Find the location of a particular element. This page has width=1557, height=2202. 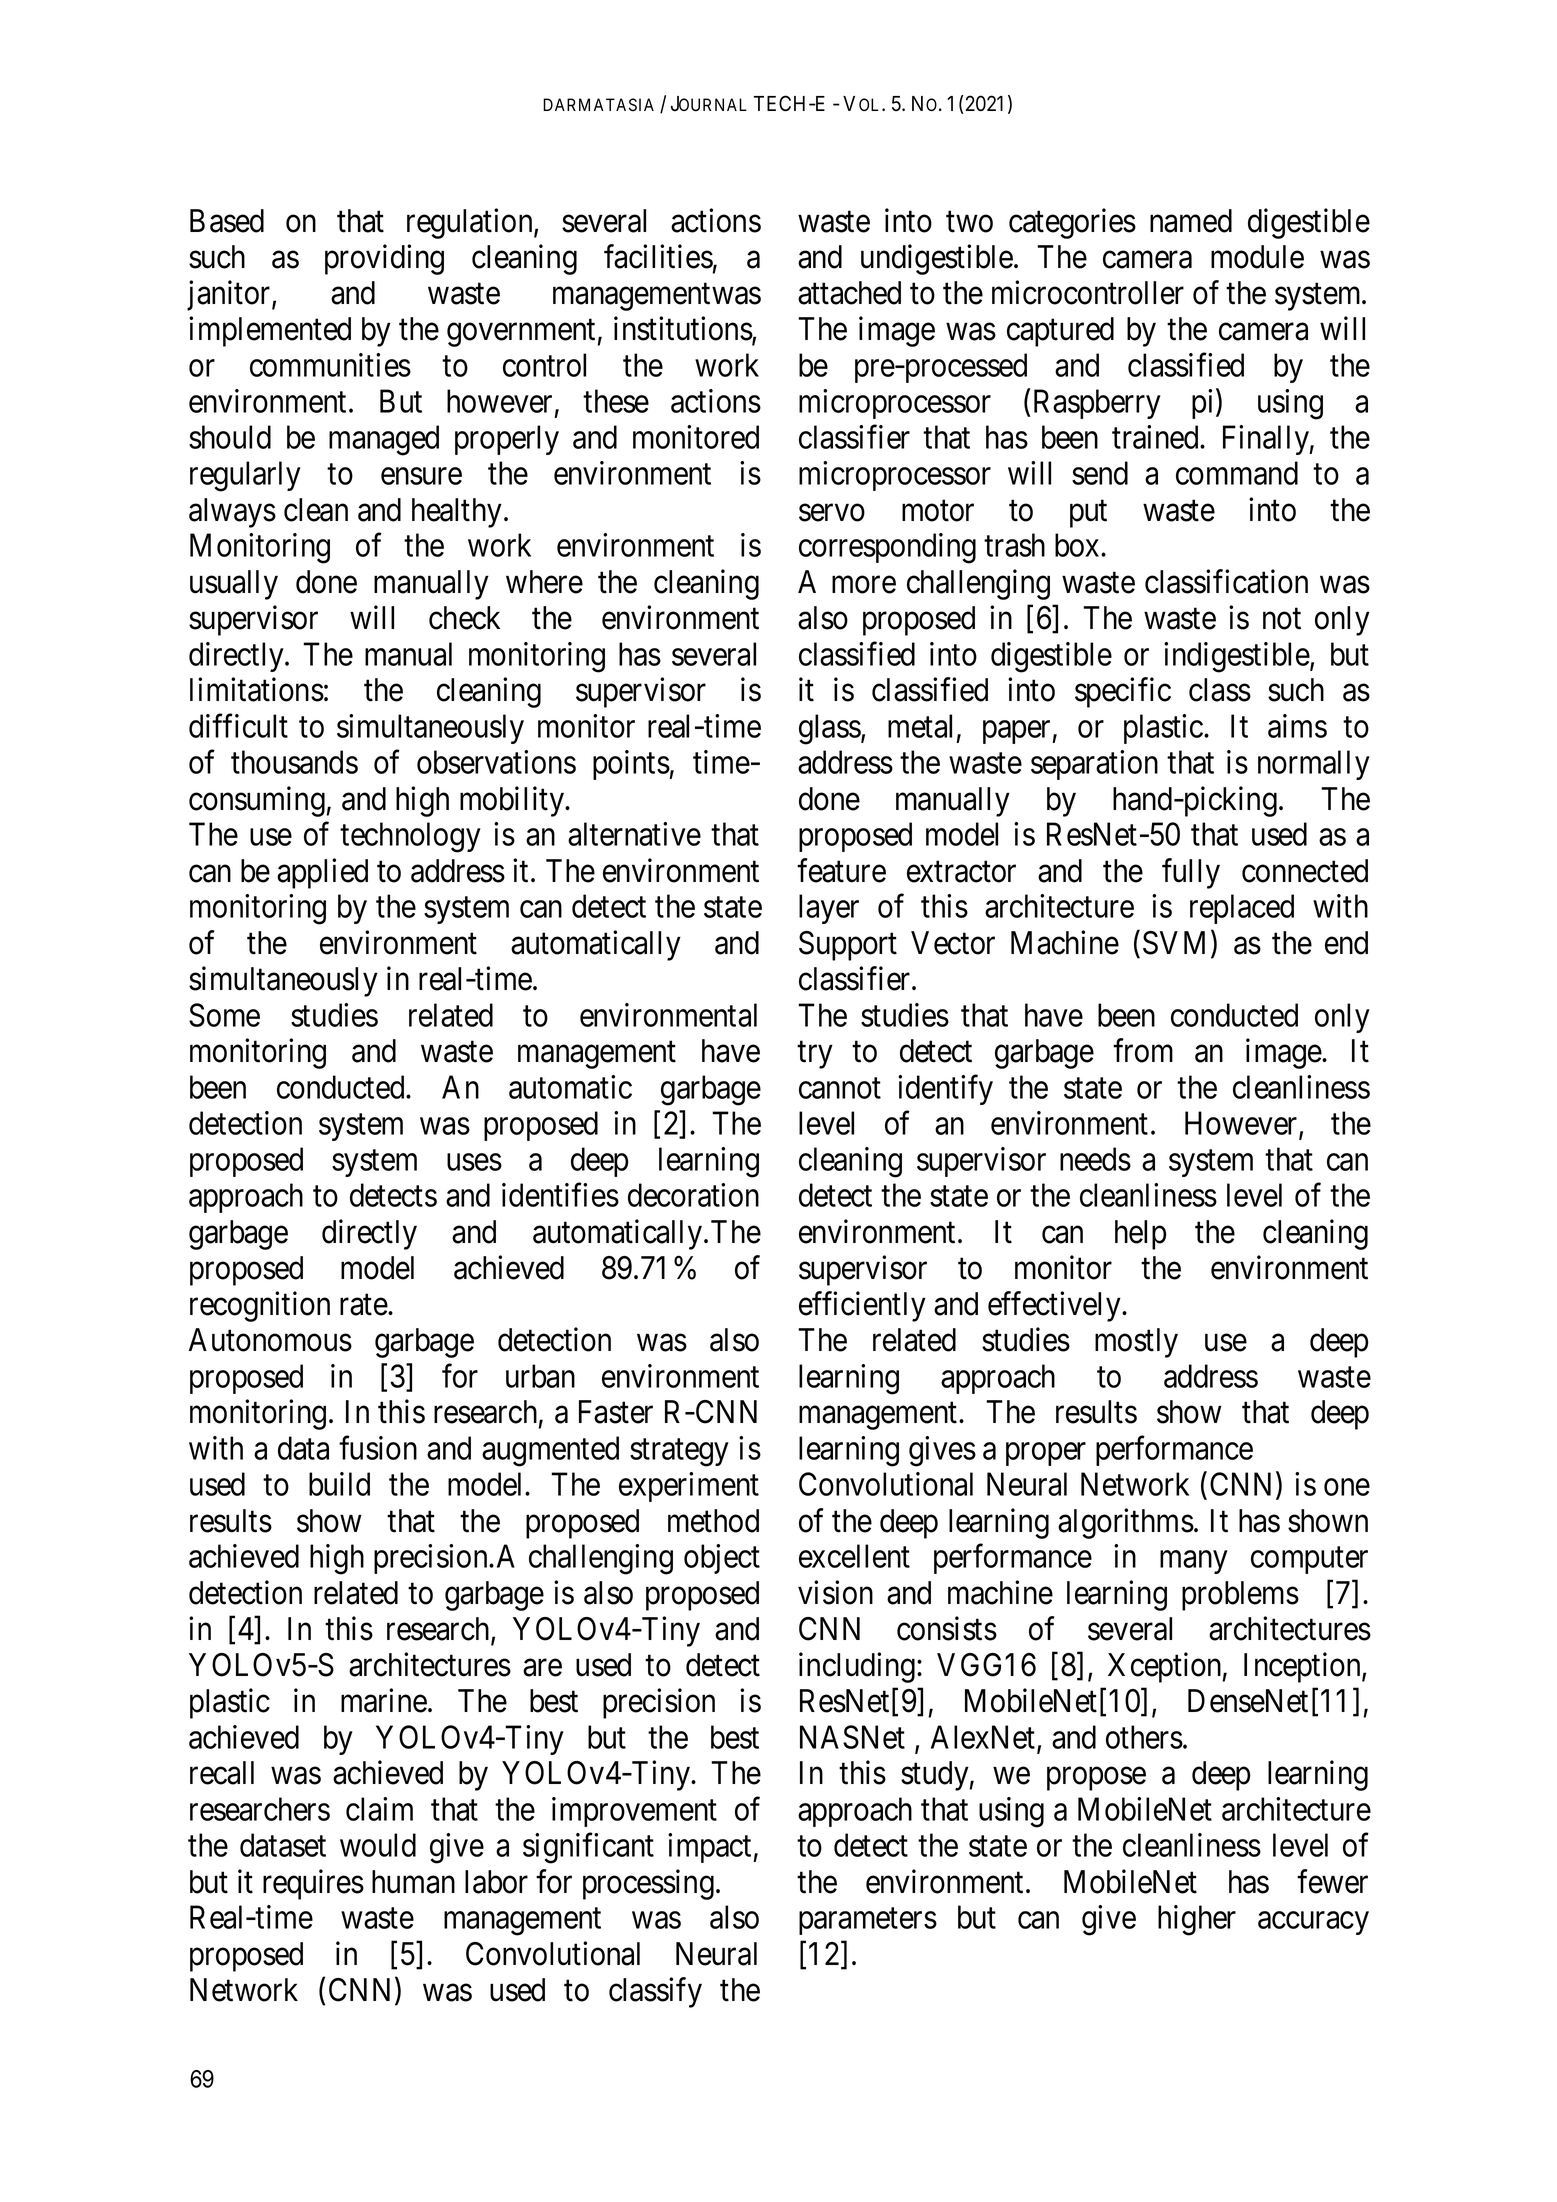

would is located at coordinates (378, 1845).
